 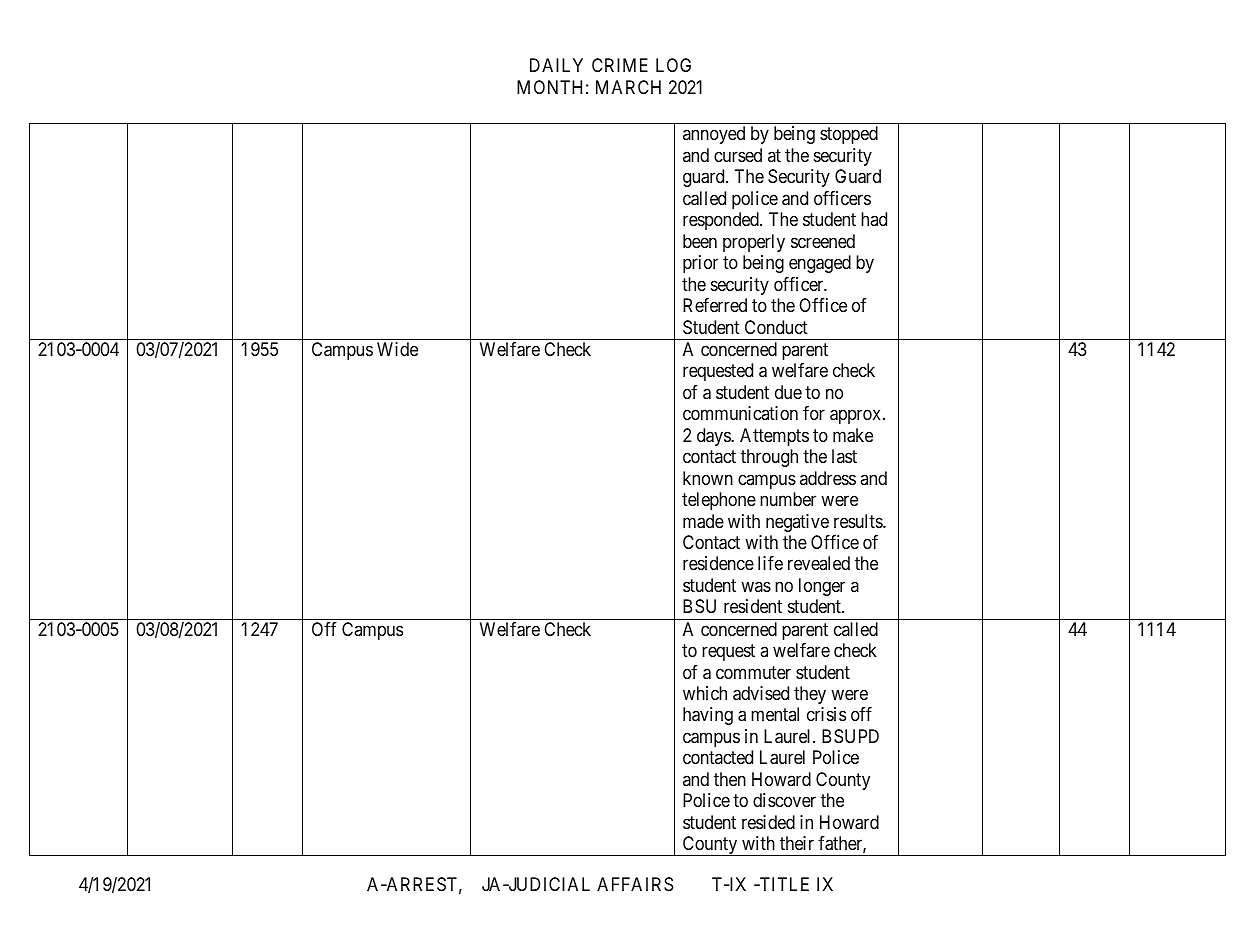 I want to click on DAILY, so click(x=556, y=65).
